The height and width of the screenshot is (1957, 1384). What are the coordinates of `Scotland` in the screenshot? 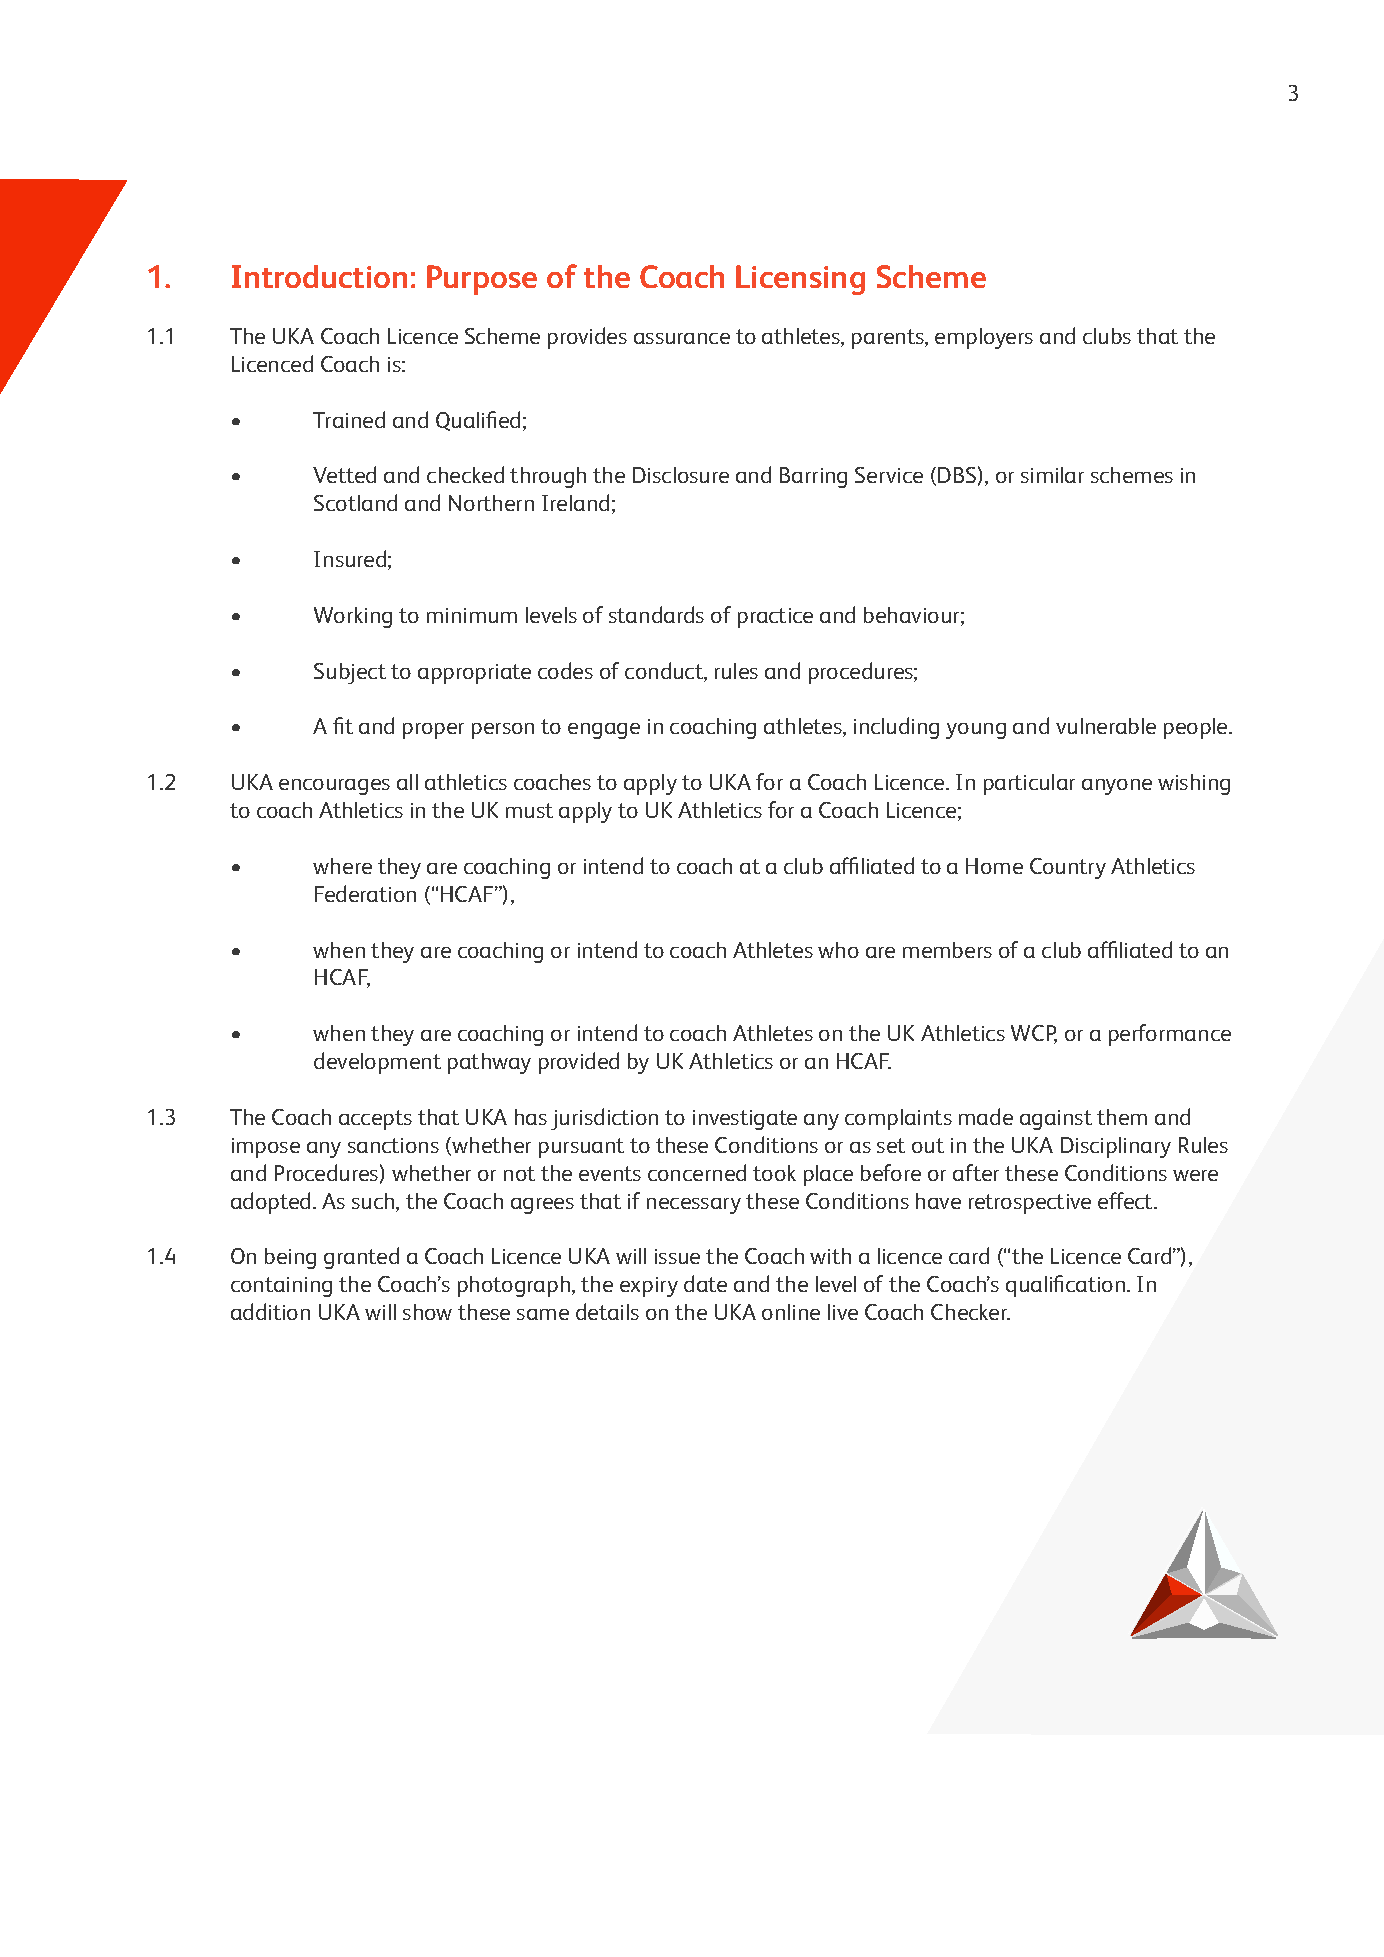 It's located at (355, 502).
